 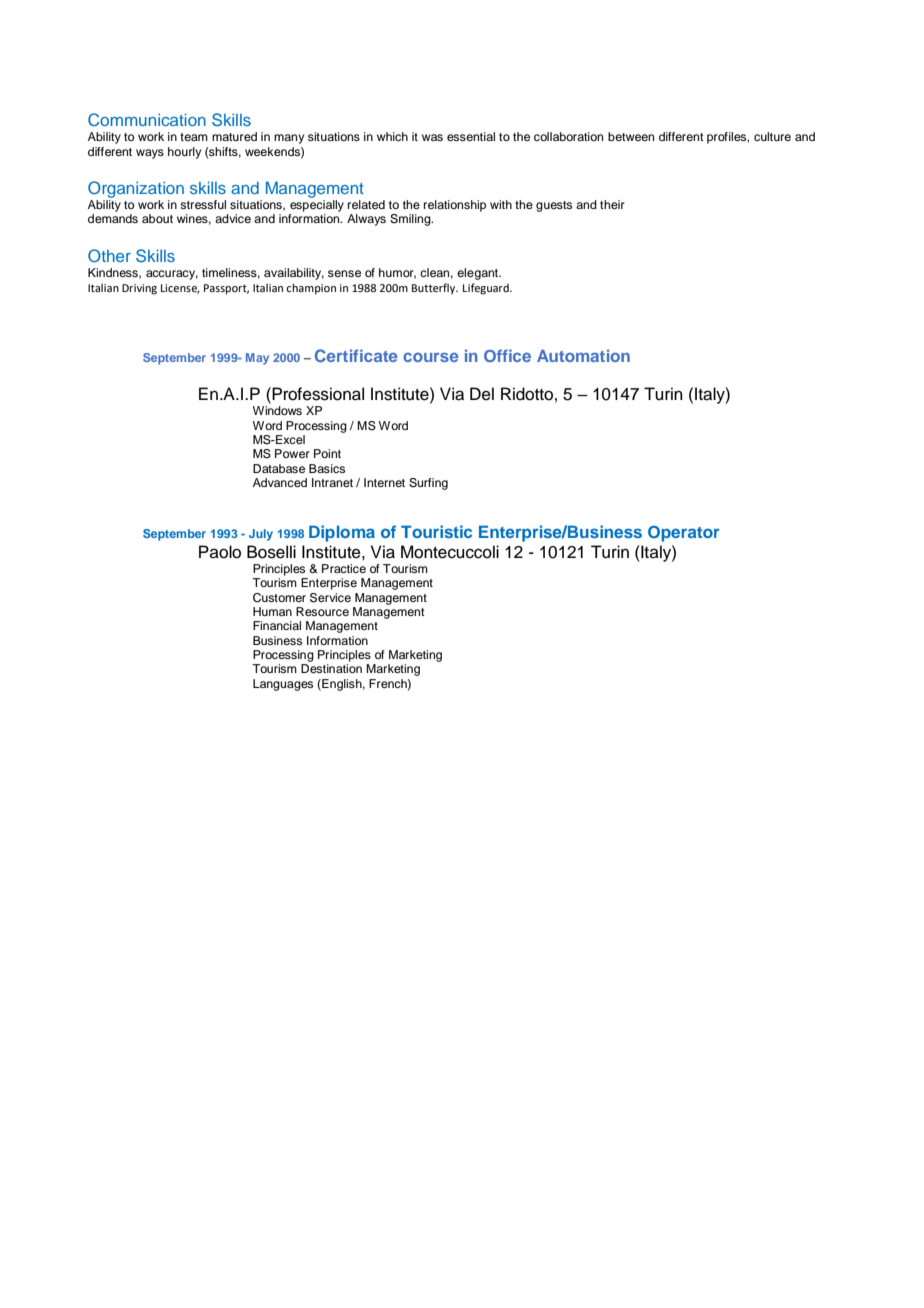 What do you see at coordinates (583, 355) in the page?
I see `Automation` at bounding box center [583, 355].
